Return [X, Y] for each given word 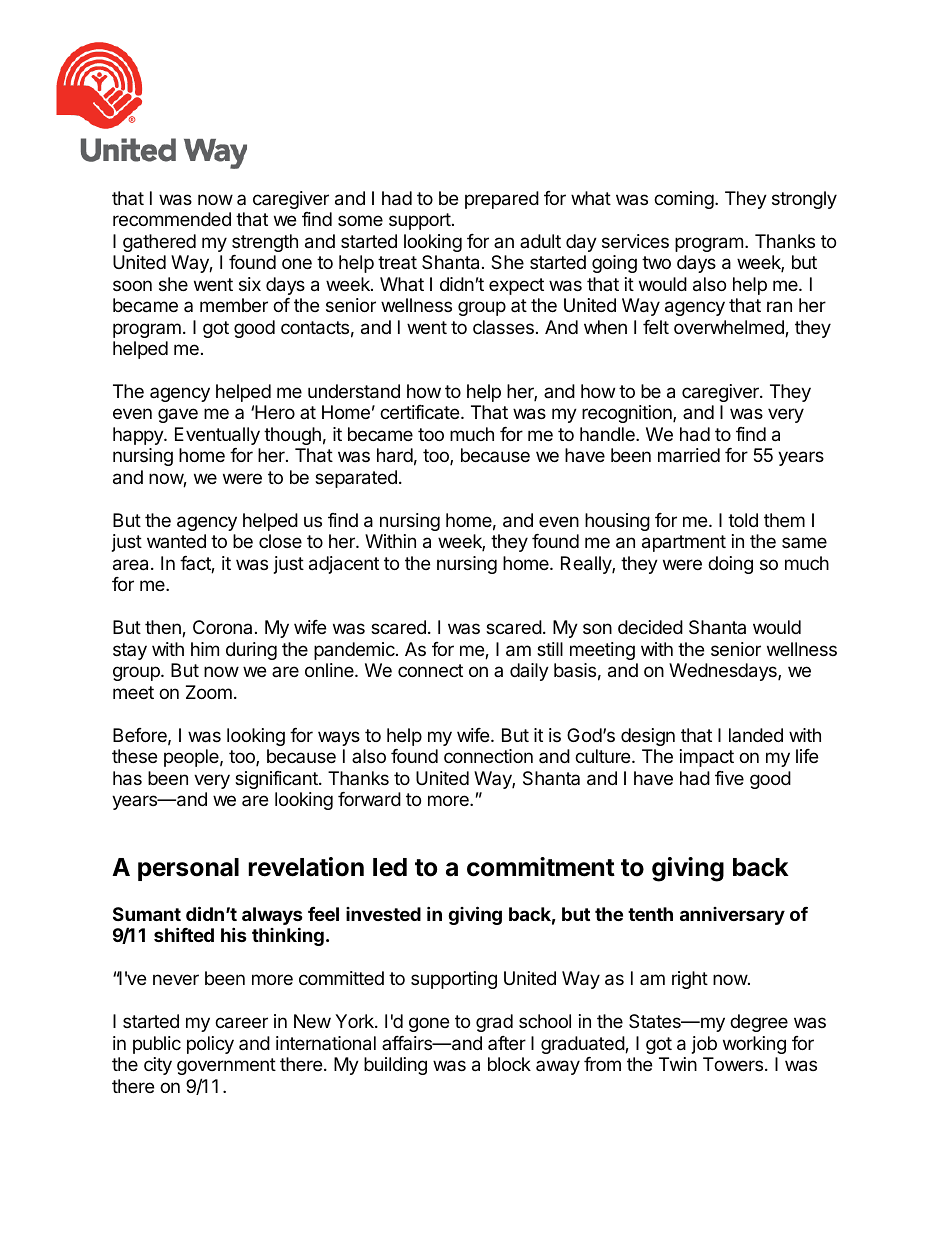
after [507, 1043]
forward [369, 799]
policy [210, 1045]
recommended [172, 219]
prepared [502, 200]
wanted [176, 541]
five [729, 778]
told [743, 520]
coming [684, 200]
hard [395, 455]
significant [277, 780]
